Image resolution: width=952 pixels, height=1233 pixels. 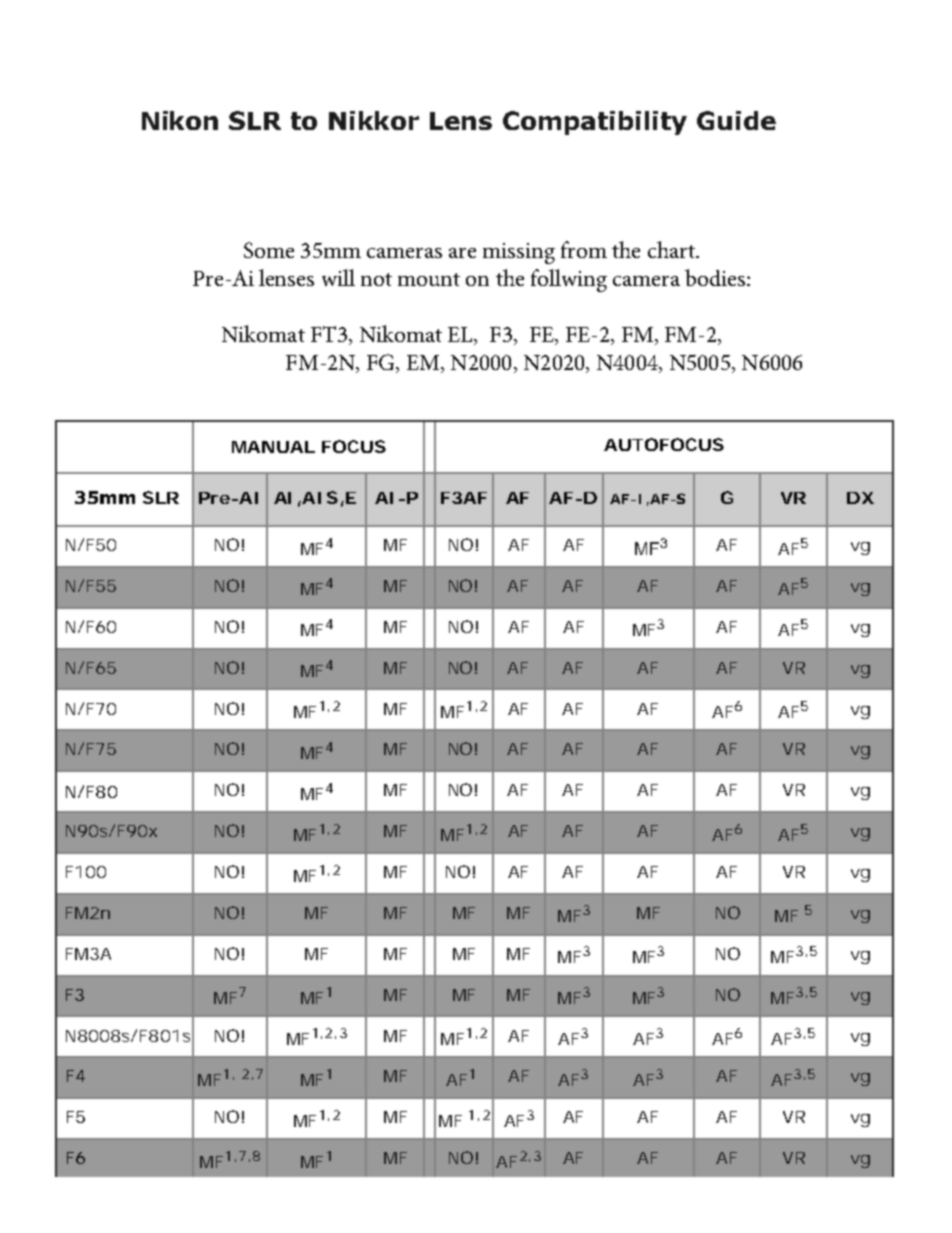 I want to click on will, so click(x=338, y=277).
